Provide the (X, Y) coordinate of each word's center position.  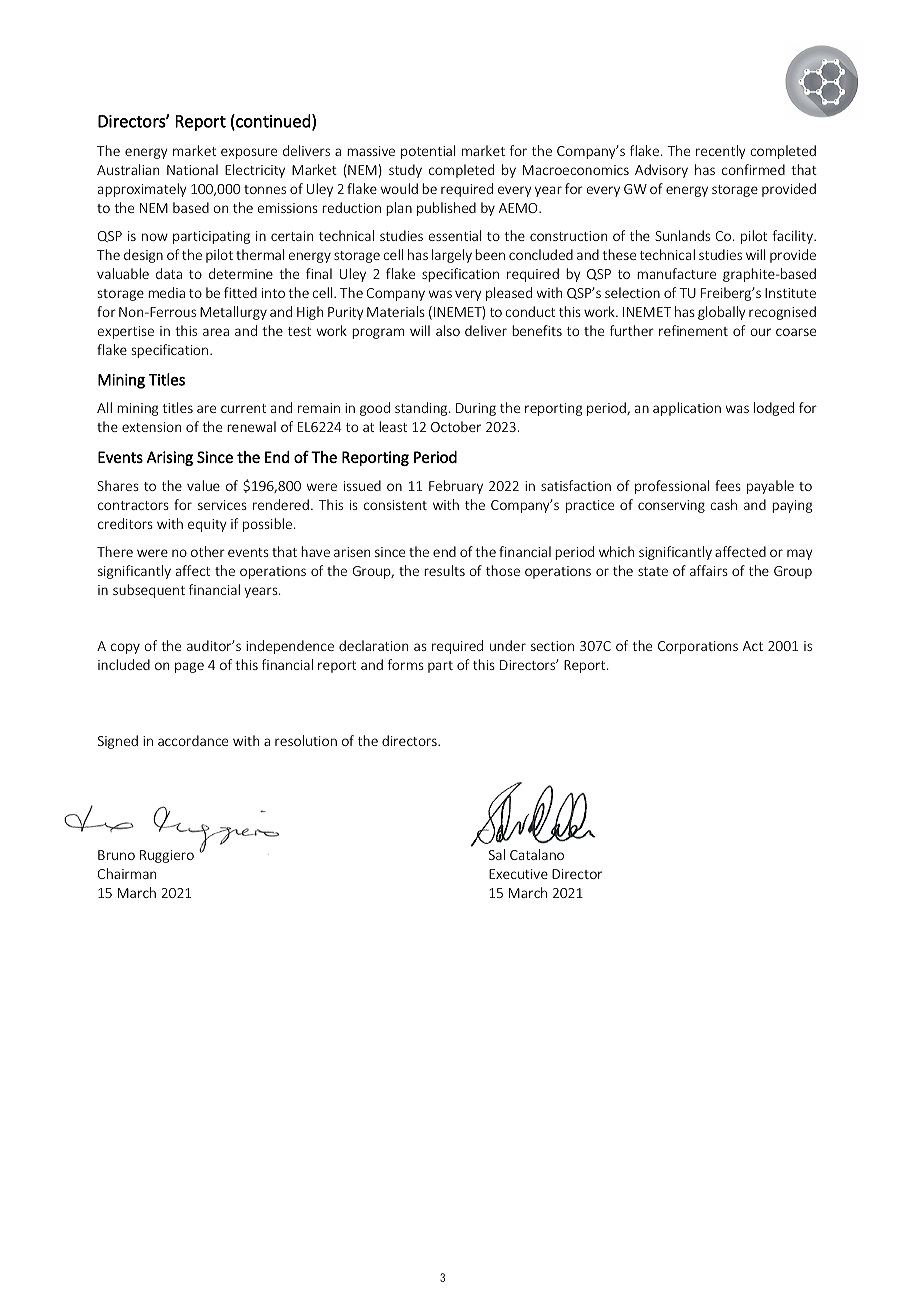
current (243, 408)
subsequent (149, 591)
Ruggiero (167, 856)
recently (720, 152)
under (508, 645)
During (476, 409)
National (192, 169)
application (687, 409)
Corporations (698, 647)
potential (428, 152)
